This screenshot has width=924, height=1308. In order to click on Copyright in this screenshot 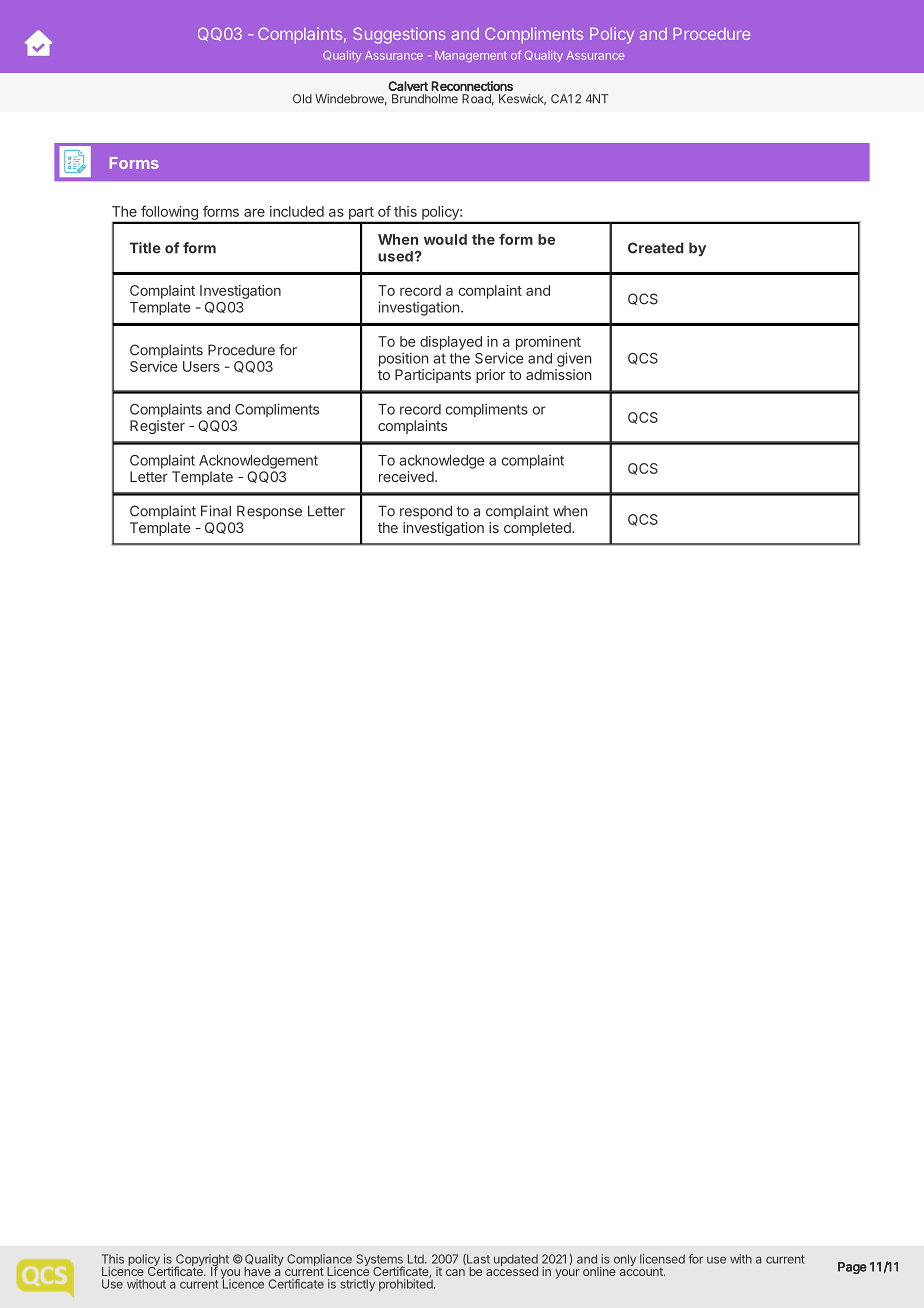, I will do `click(202, 1261)`.
